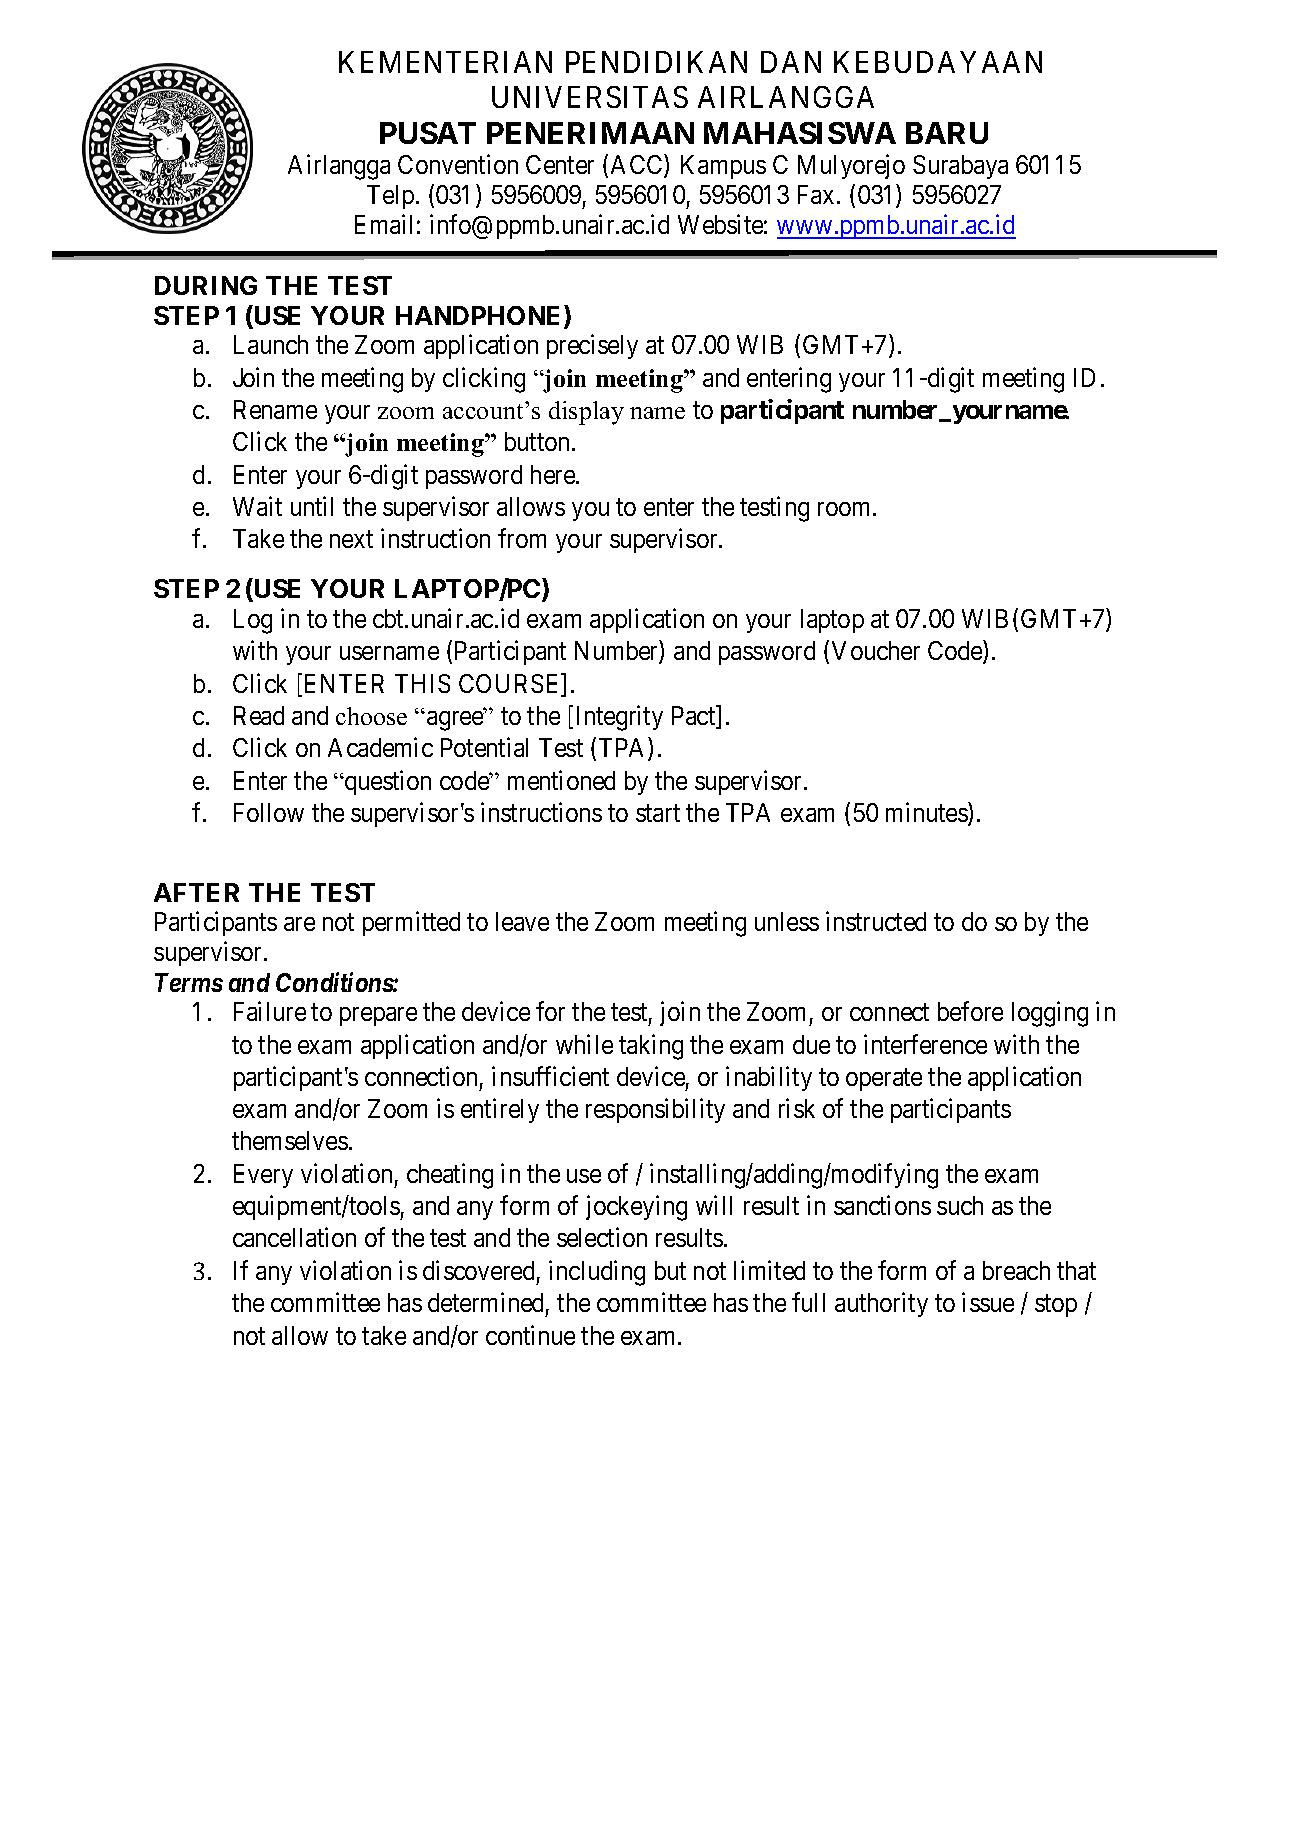  What do you see at coordinates (597, 1273) in the image?
I see `including` at bounding box center [597, 1273].
